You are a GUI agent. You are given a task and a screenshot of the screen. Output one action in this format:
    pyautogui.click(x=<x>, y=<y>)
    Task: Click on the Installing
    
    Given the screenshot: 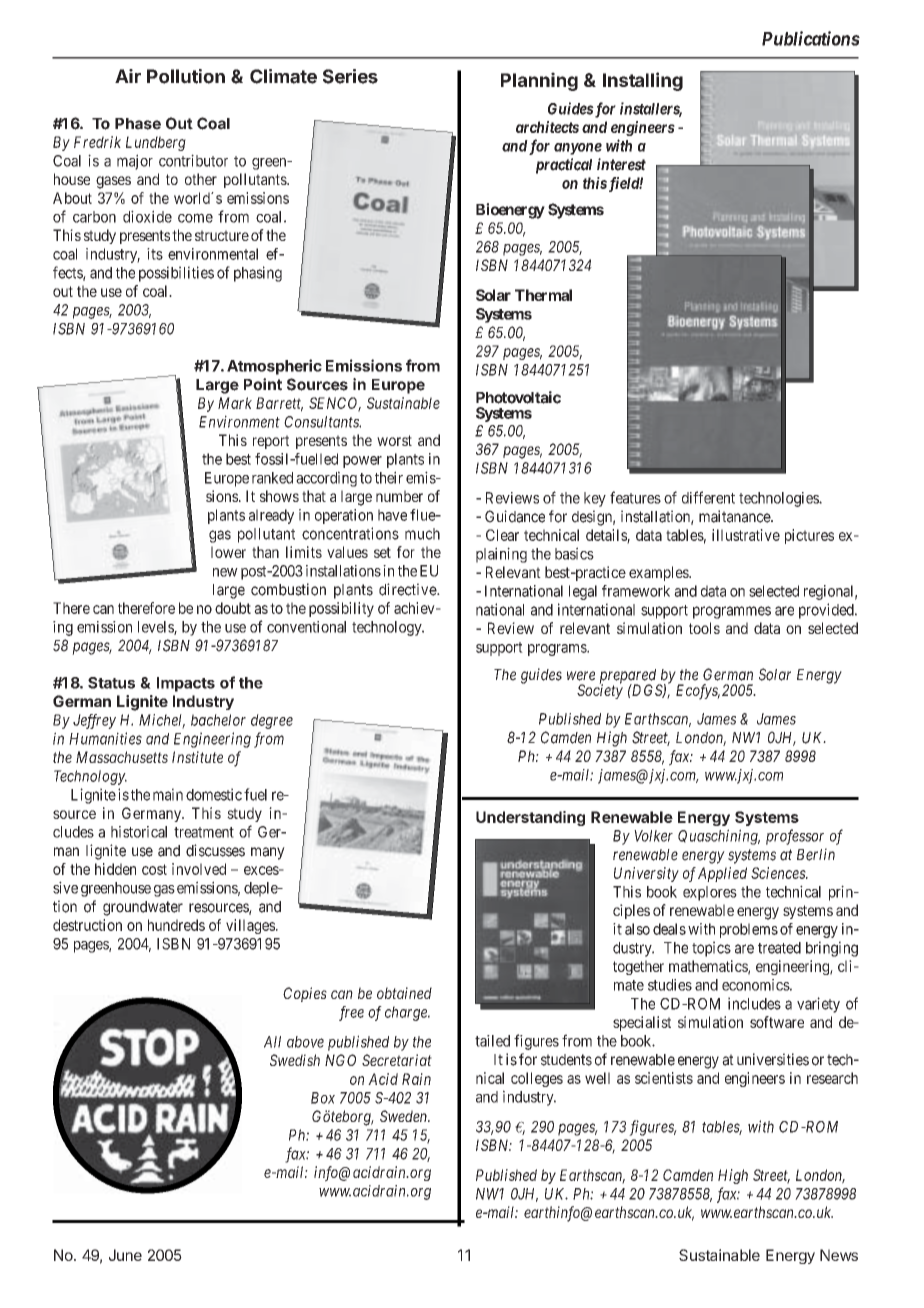 What is the action you would take?
    pyautogui.click(x=643, y=81)
